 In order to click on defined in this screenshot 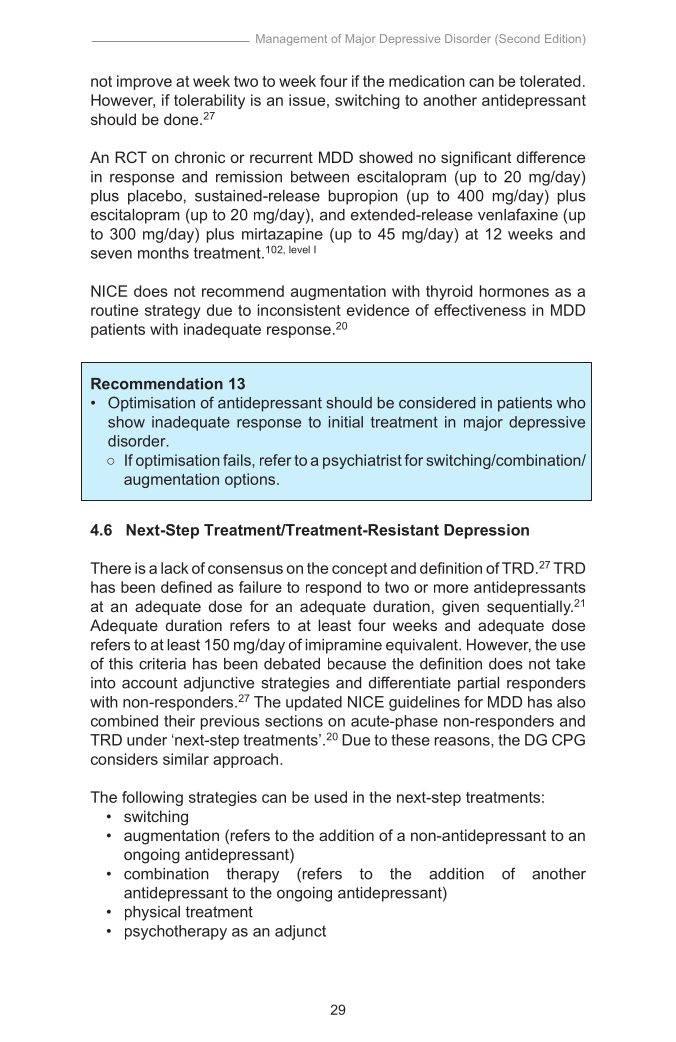, I will do `click(186, 587)`.
